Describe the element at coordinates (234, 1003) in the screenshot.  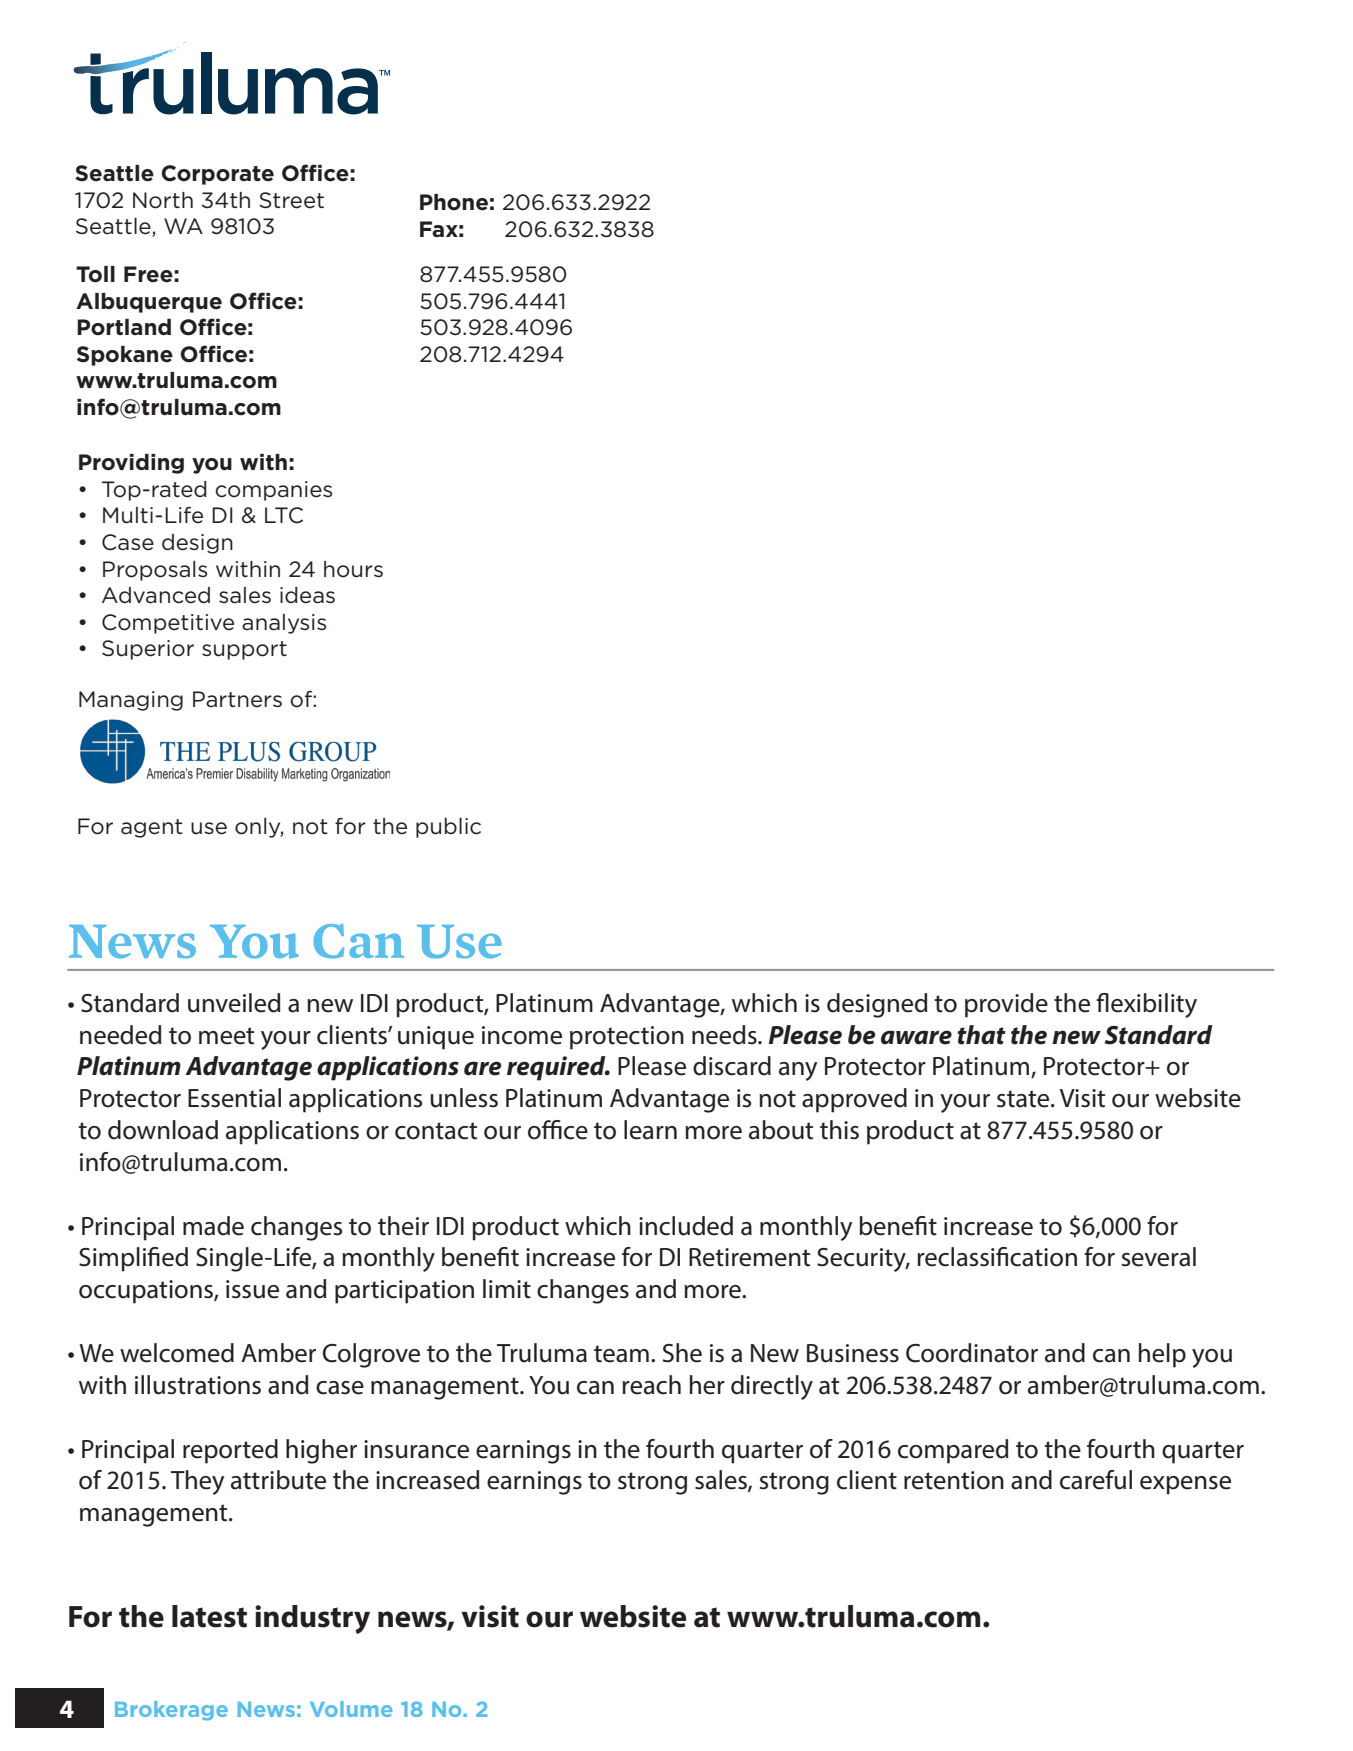
I see `unveiled` at that location.
